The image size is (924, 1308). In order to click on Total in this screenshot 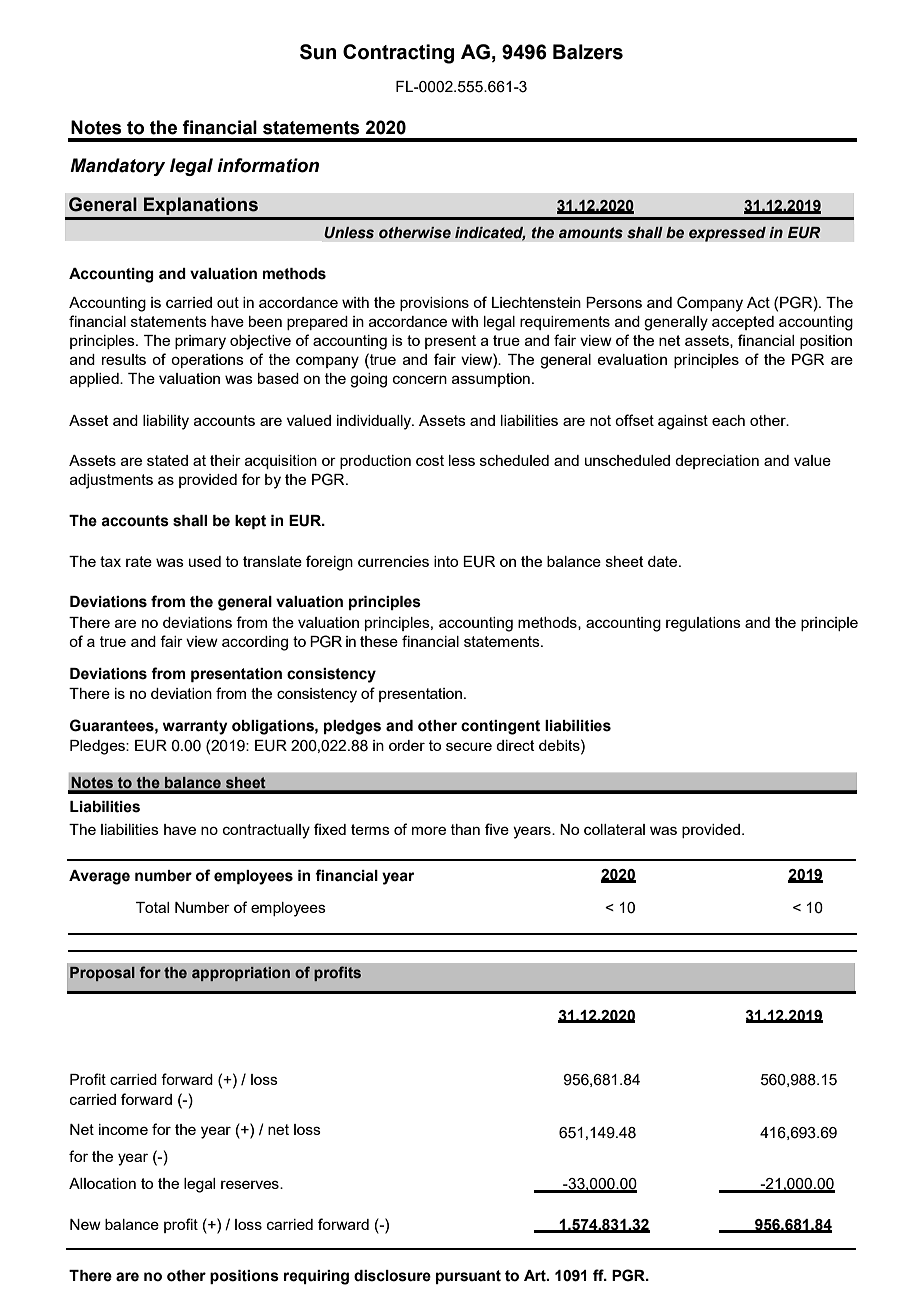, I will do `click(152, 907)`.
